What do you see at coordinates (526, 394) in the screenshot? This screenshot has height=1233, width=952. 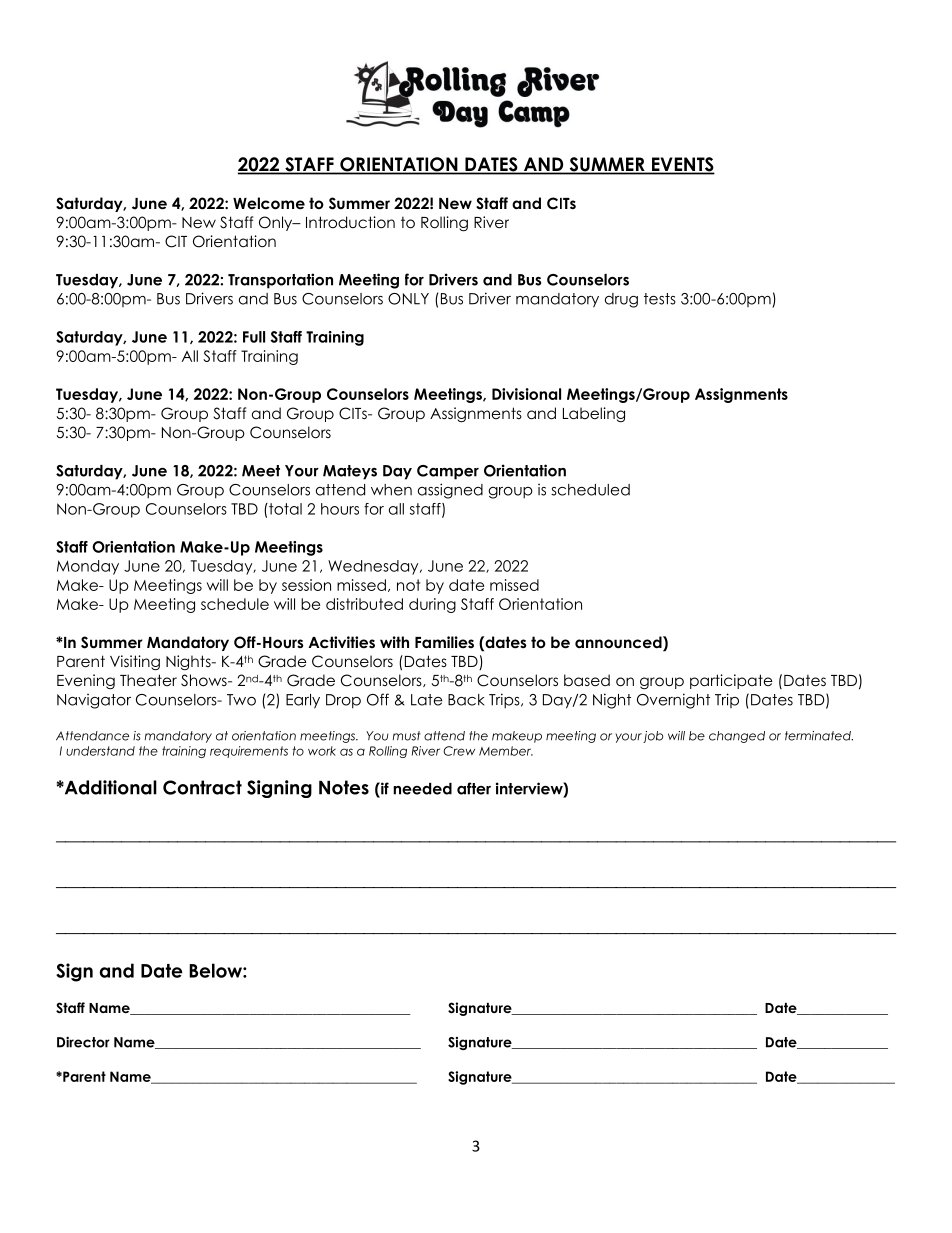 I see `Divisional` at bounding box center [526, 394].
